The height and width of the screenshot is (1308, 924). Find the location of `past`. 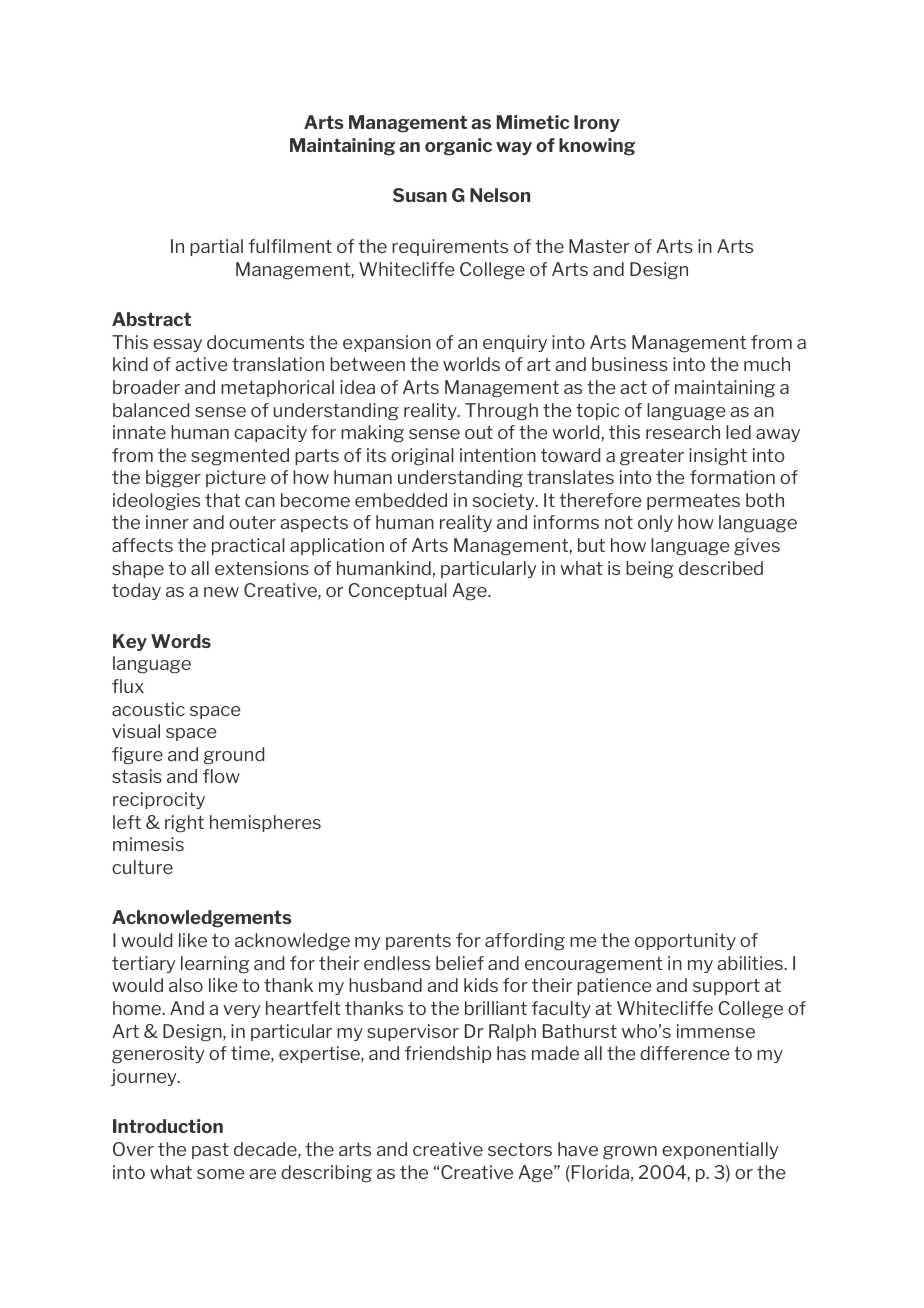

past is located at coordinates (210, 1151).
